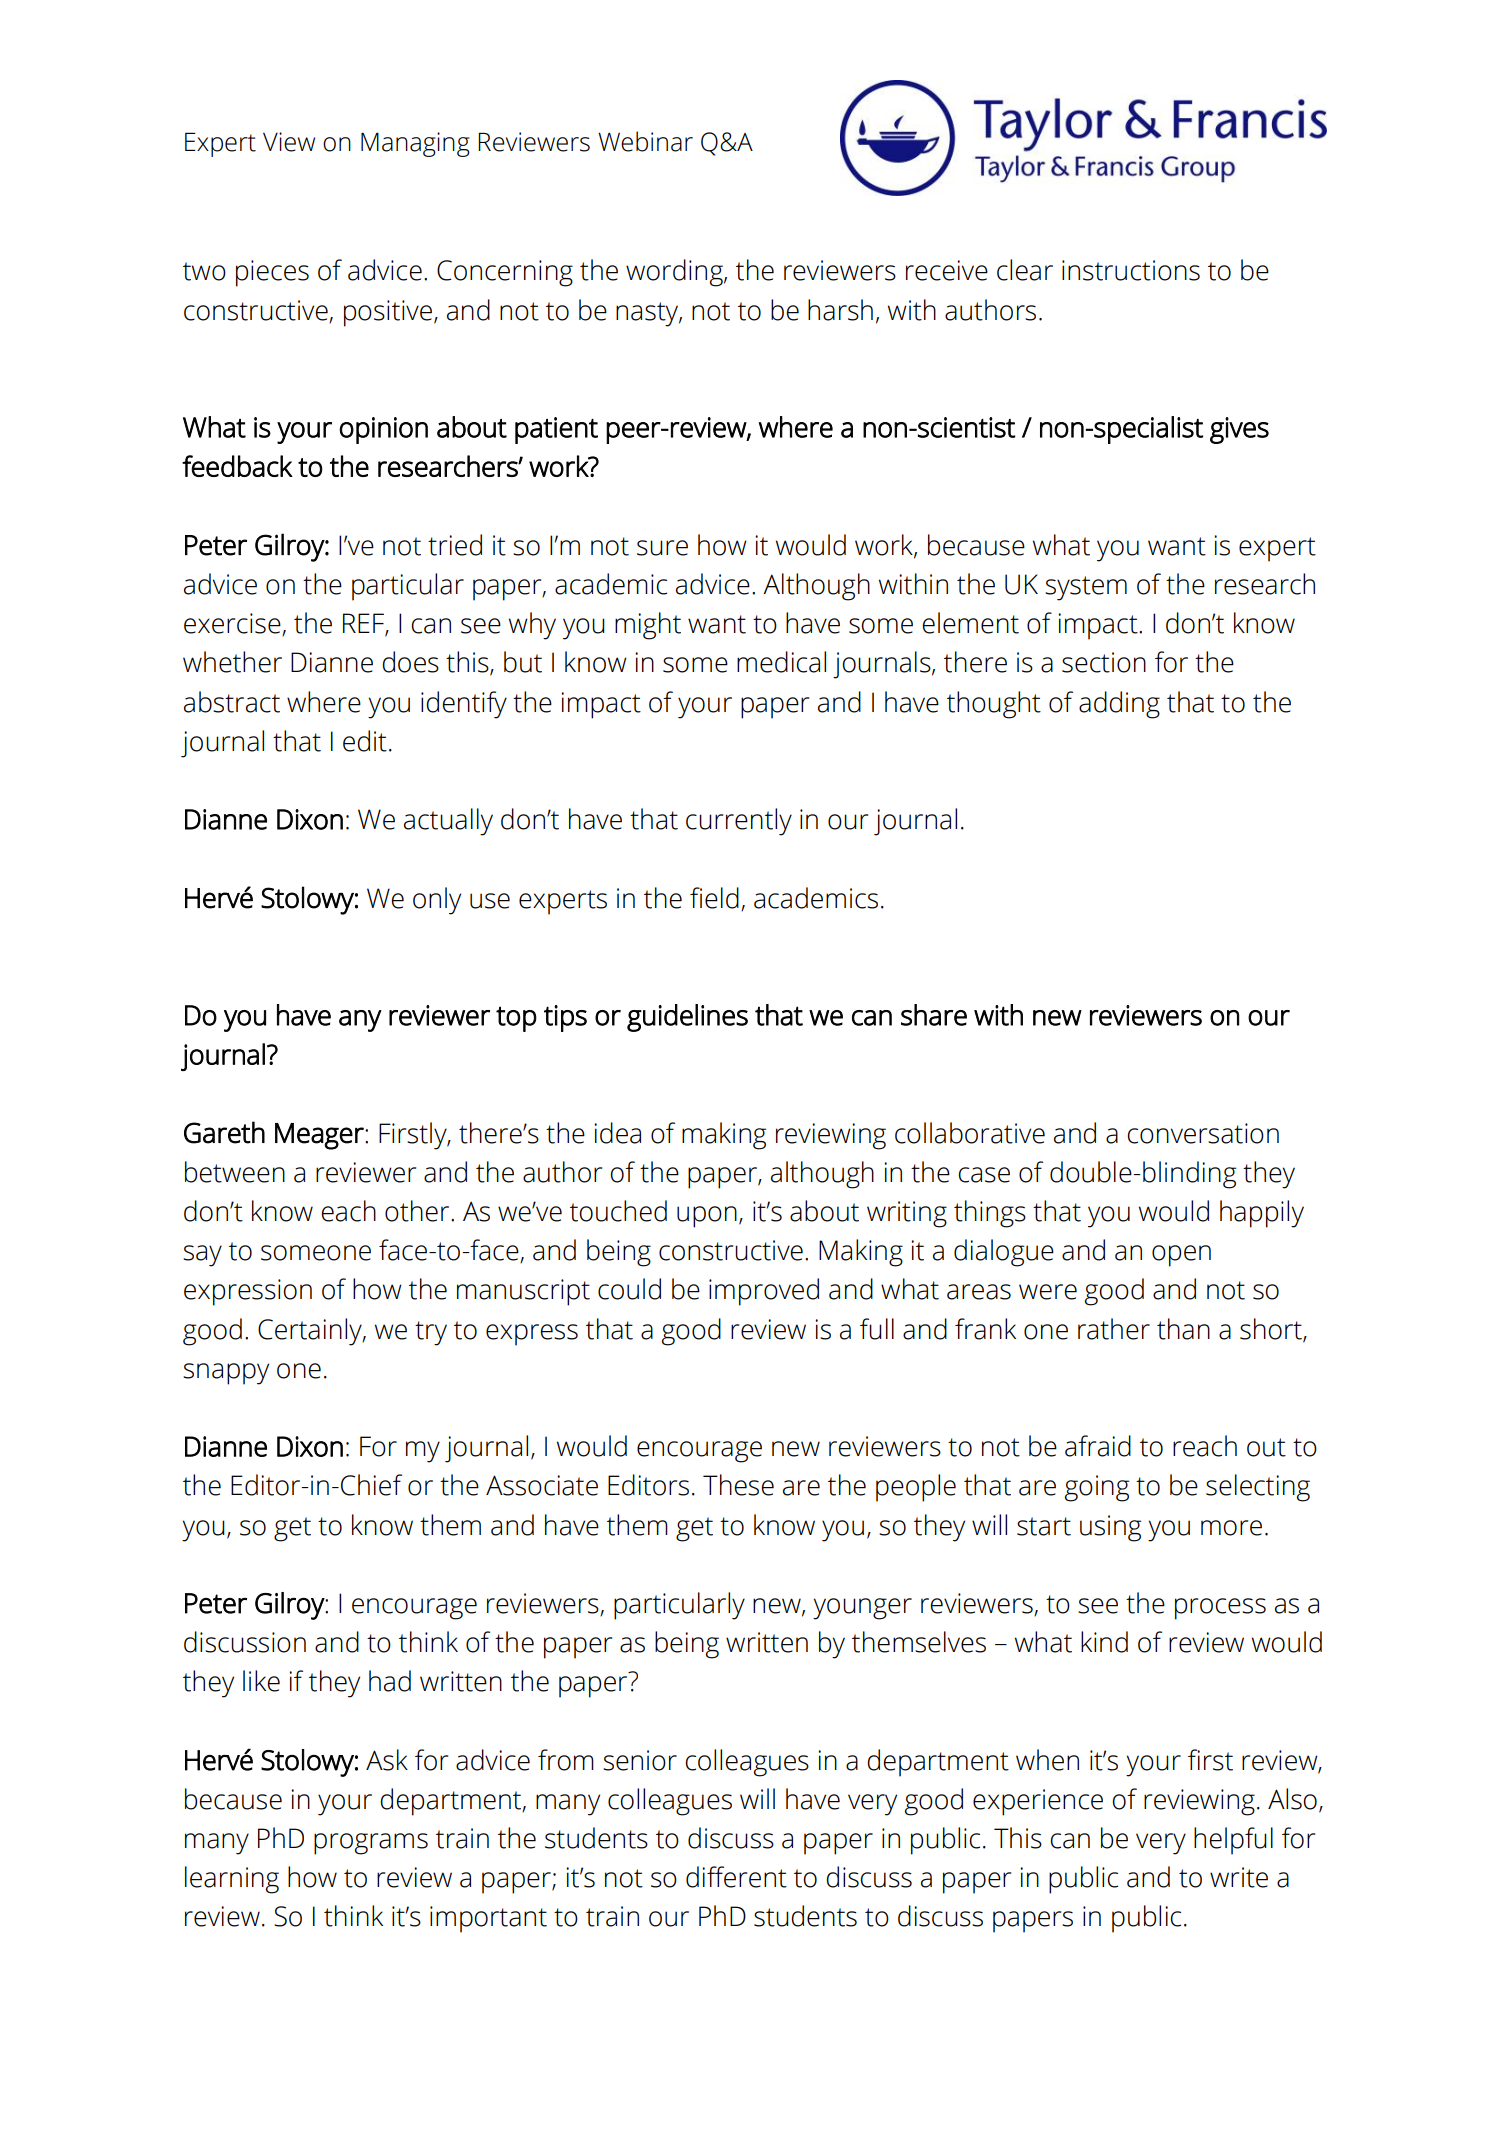  What do you see at coordinates (645, 141) in the page?
I see `Webinar` at bounding box center [645, 141].
